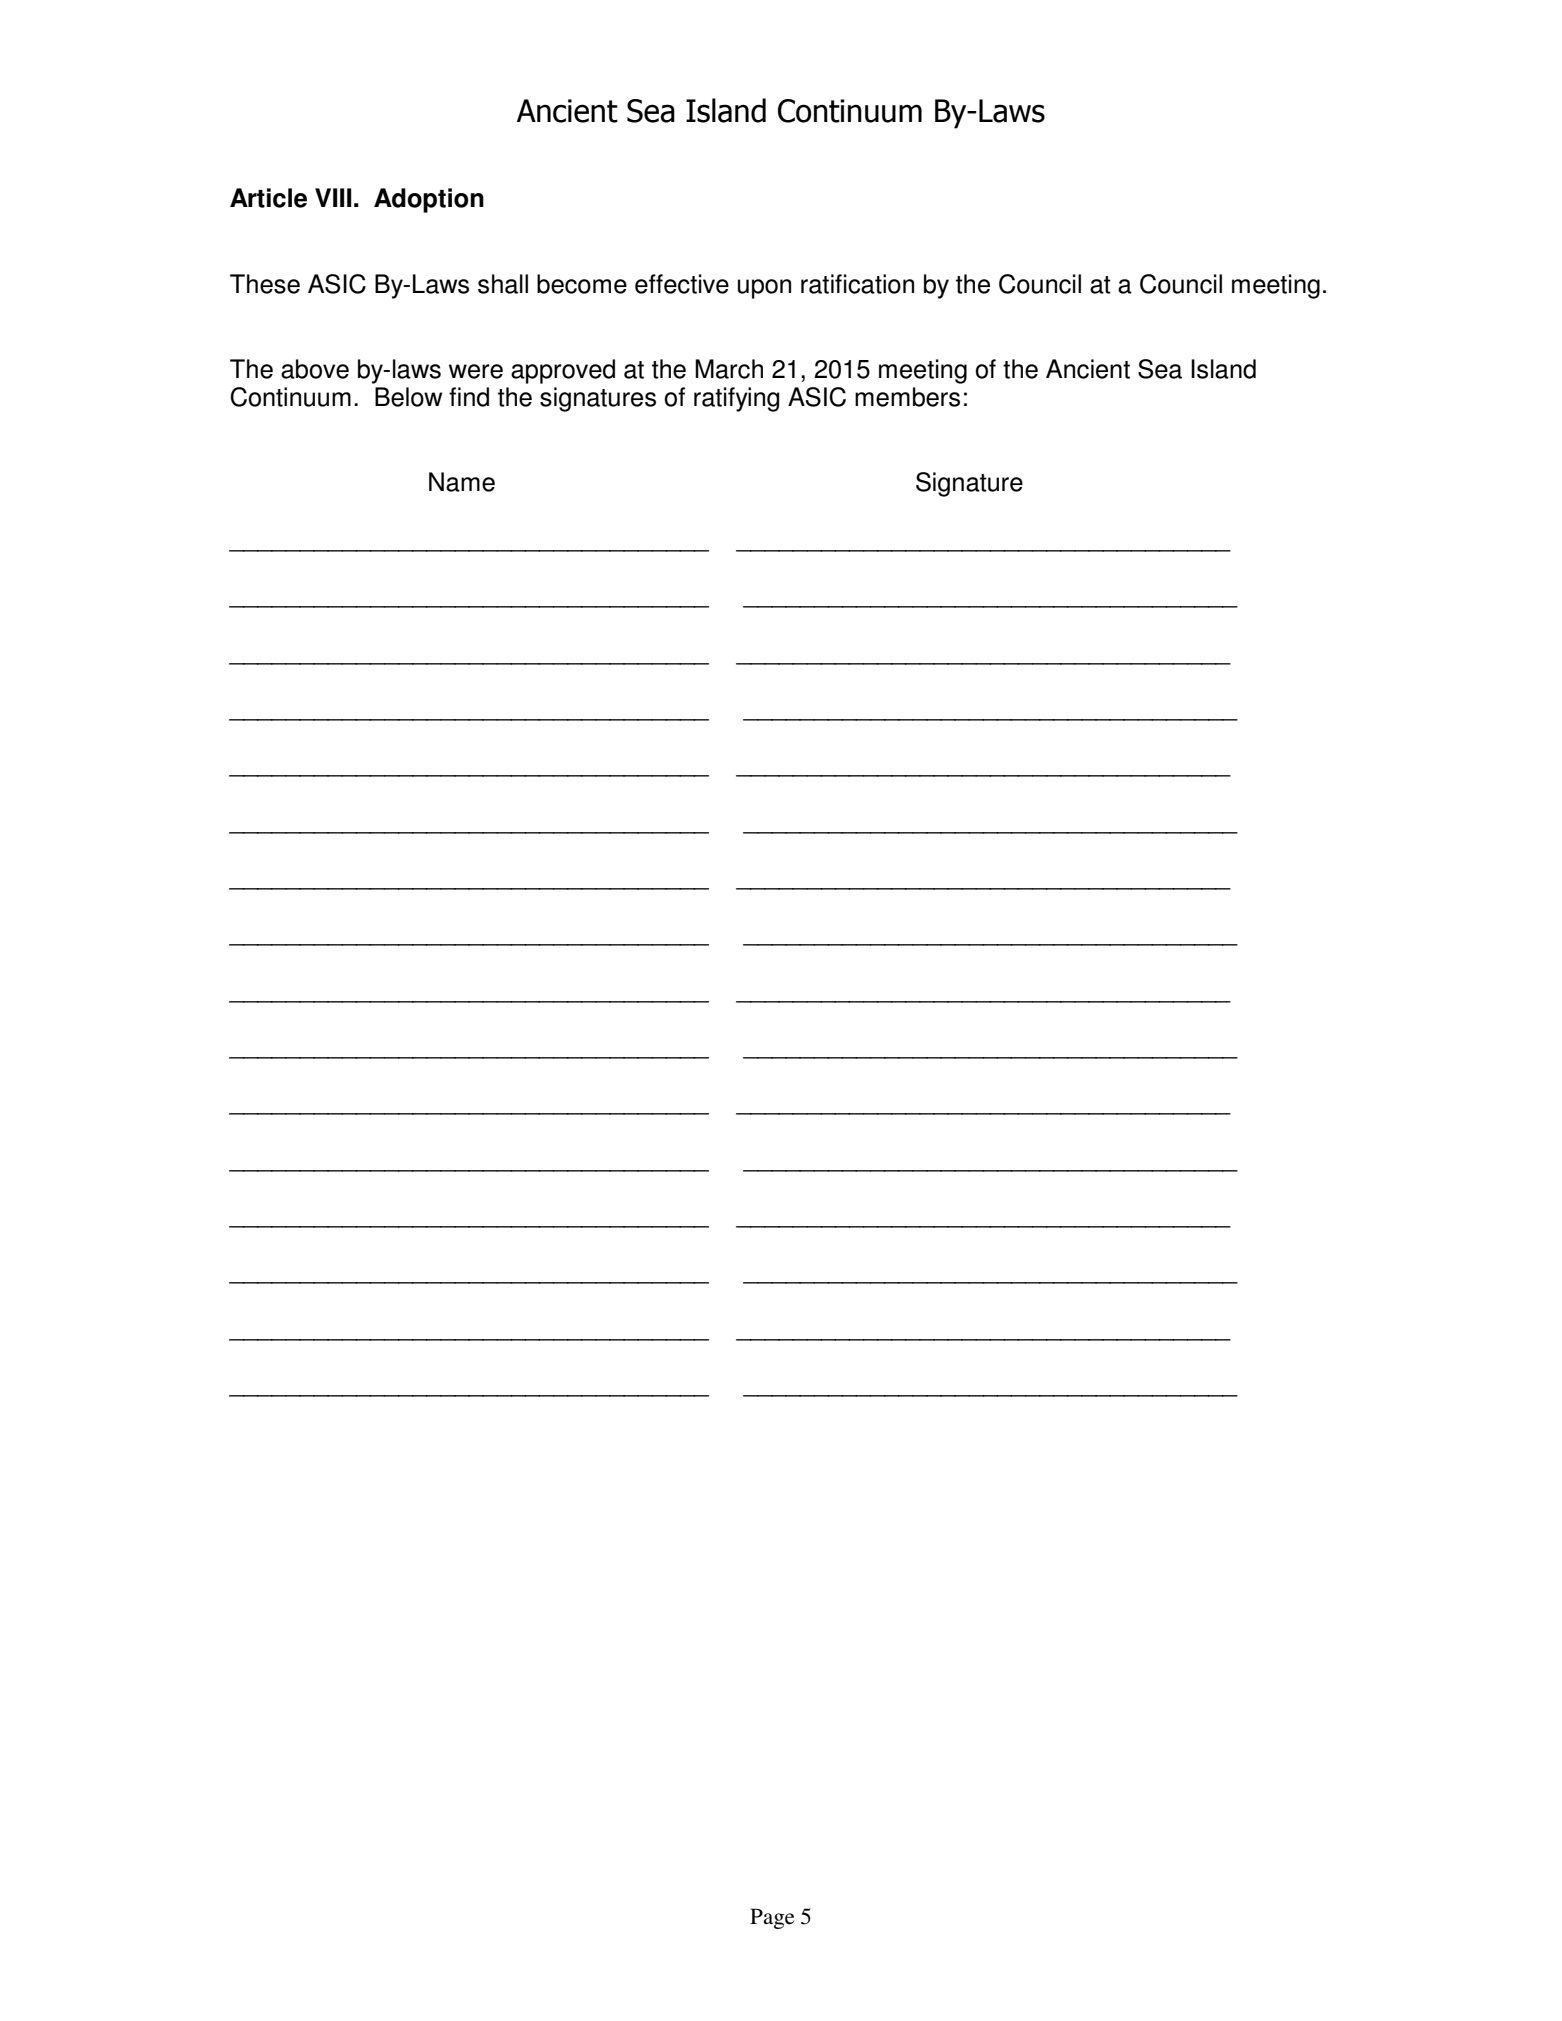 The image size is (1562, 2021). Describe the element at coordinates (857, 284) in the screenshot. I see `ratification` at that location.
